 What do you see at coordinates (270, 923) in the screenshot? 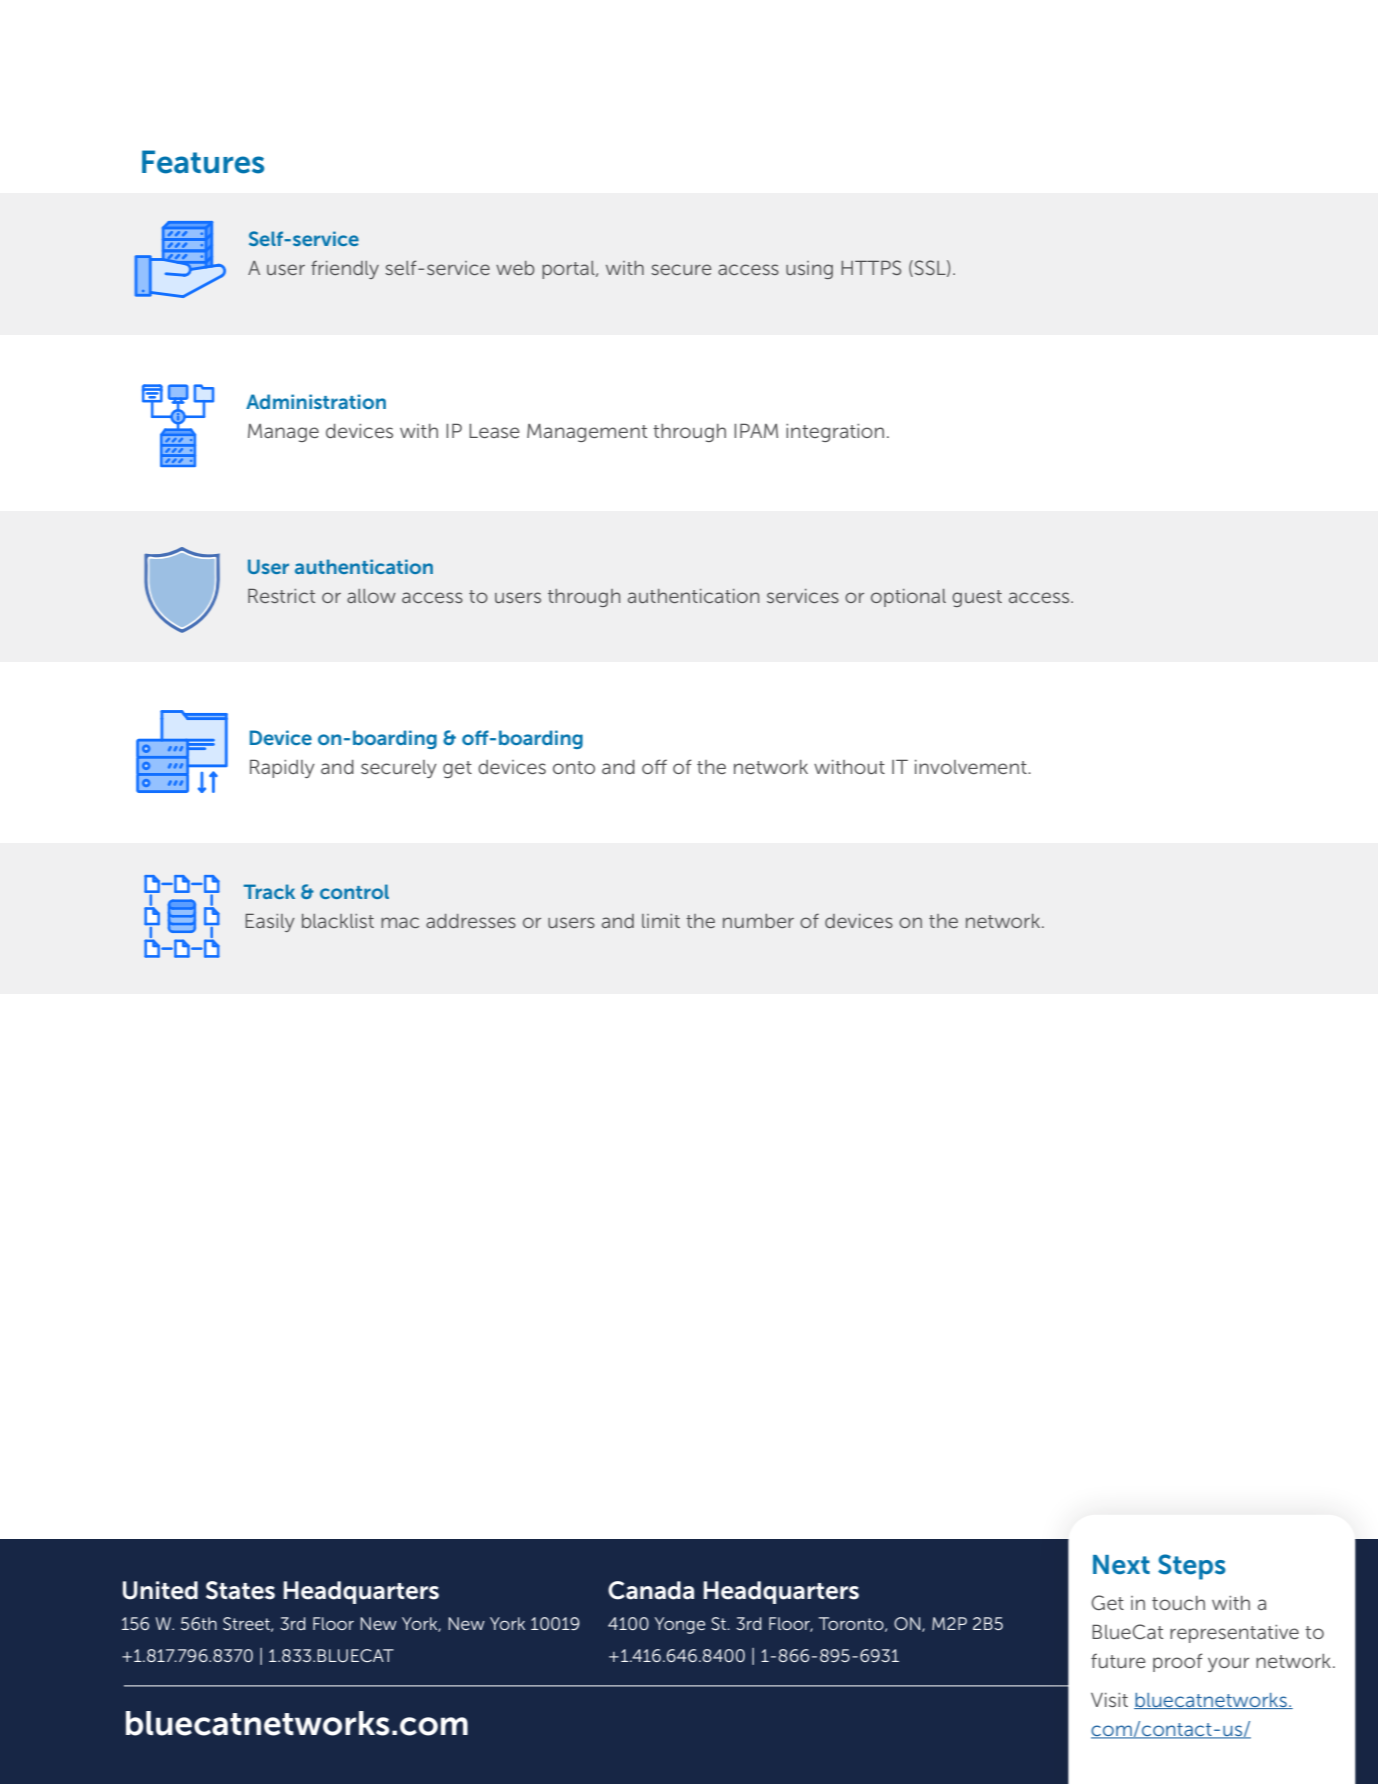
I see `Easily` at bounding box center [270, 923].
